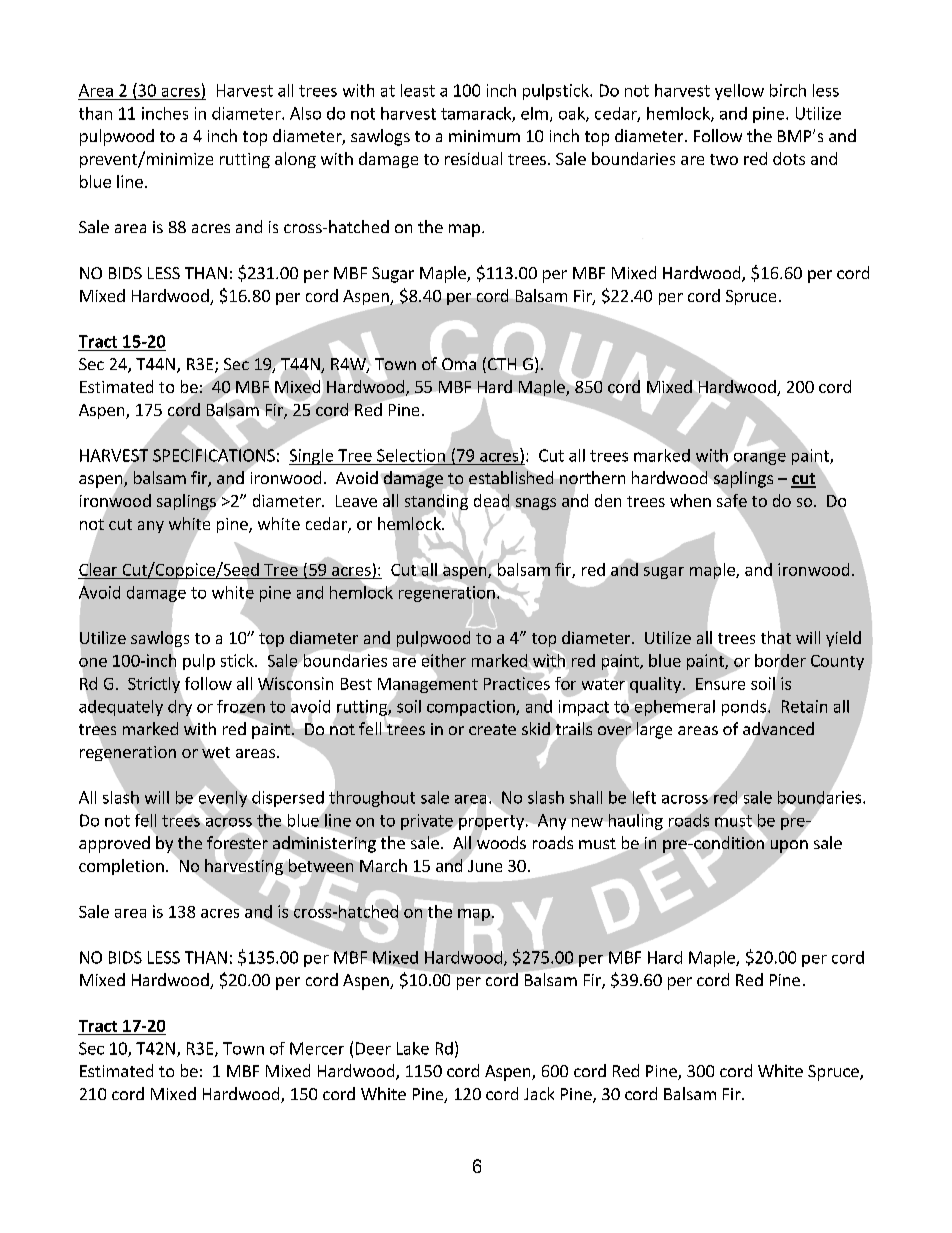  What do you see at coordinates (305, 113) in the document?
I see `Also` at bounding box center [305, 113].
